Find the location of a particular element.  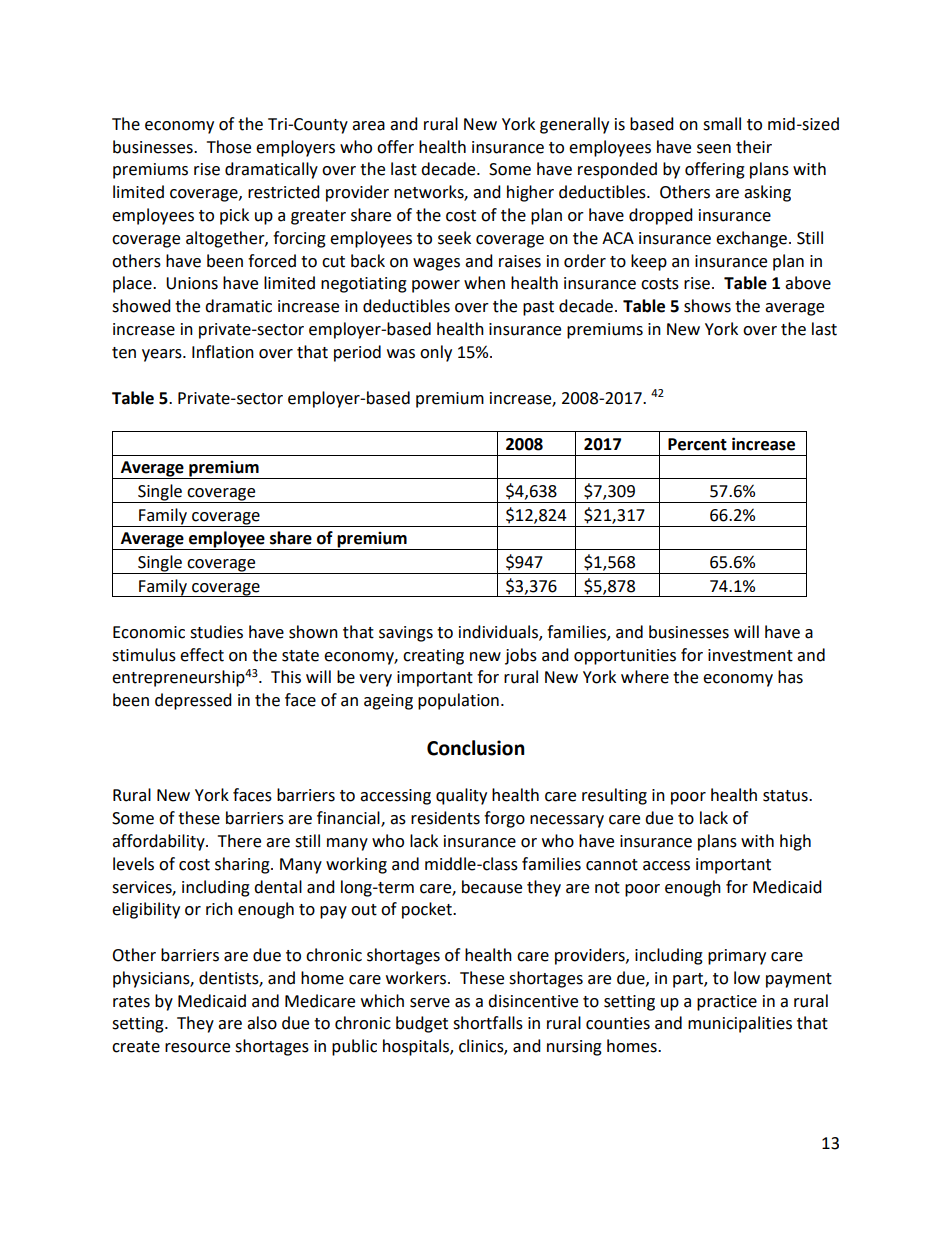

resource is located at coordinates (197, 1048).
